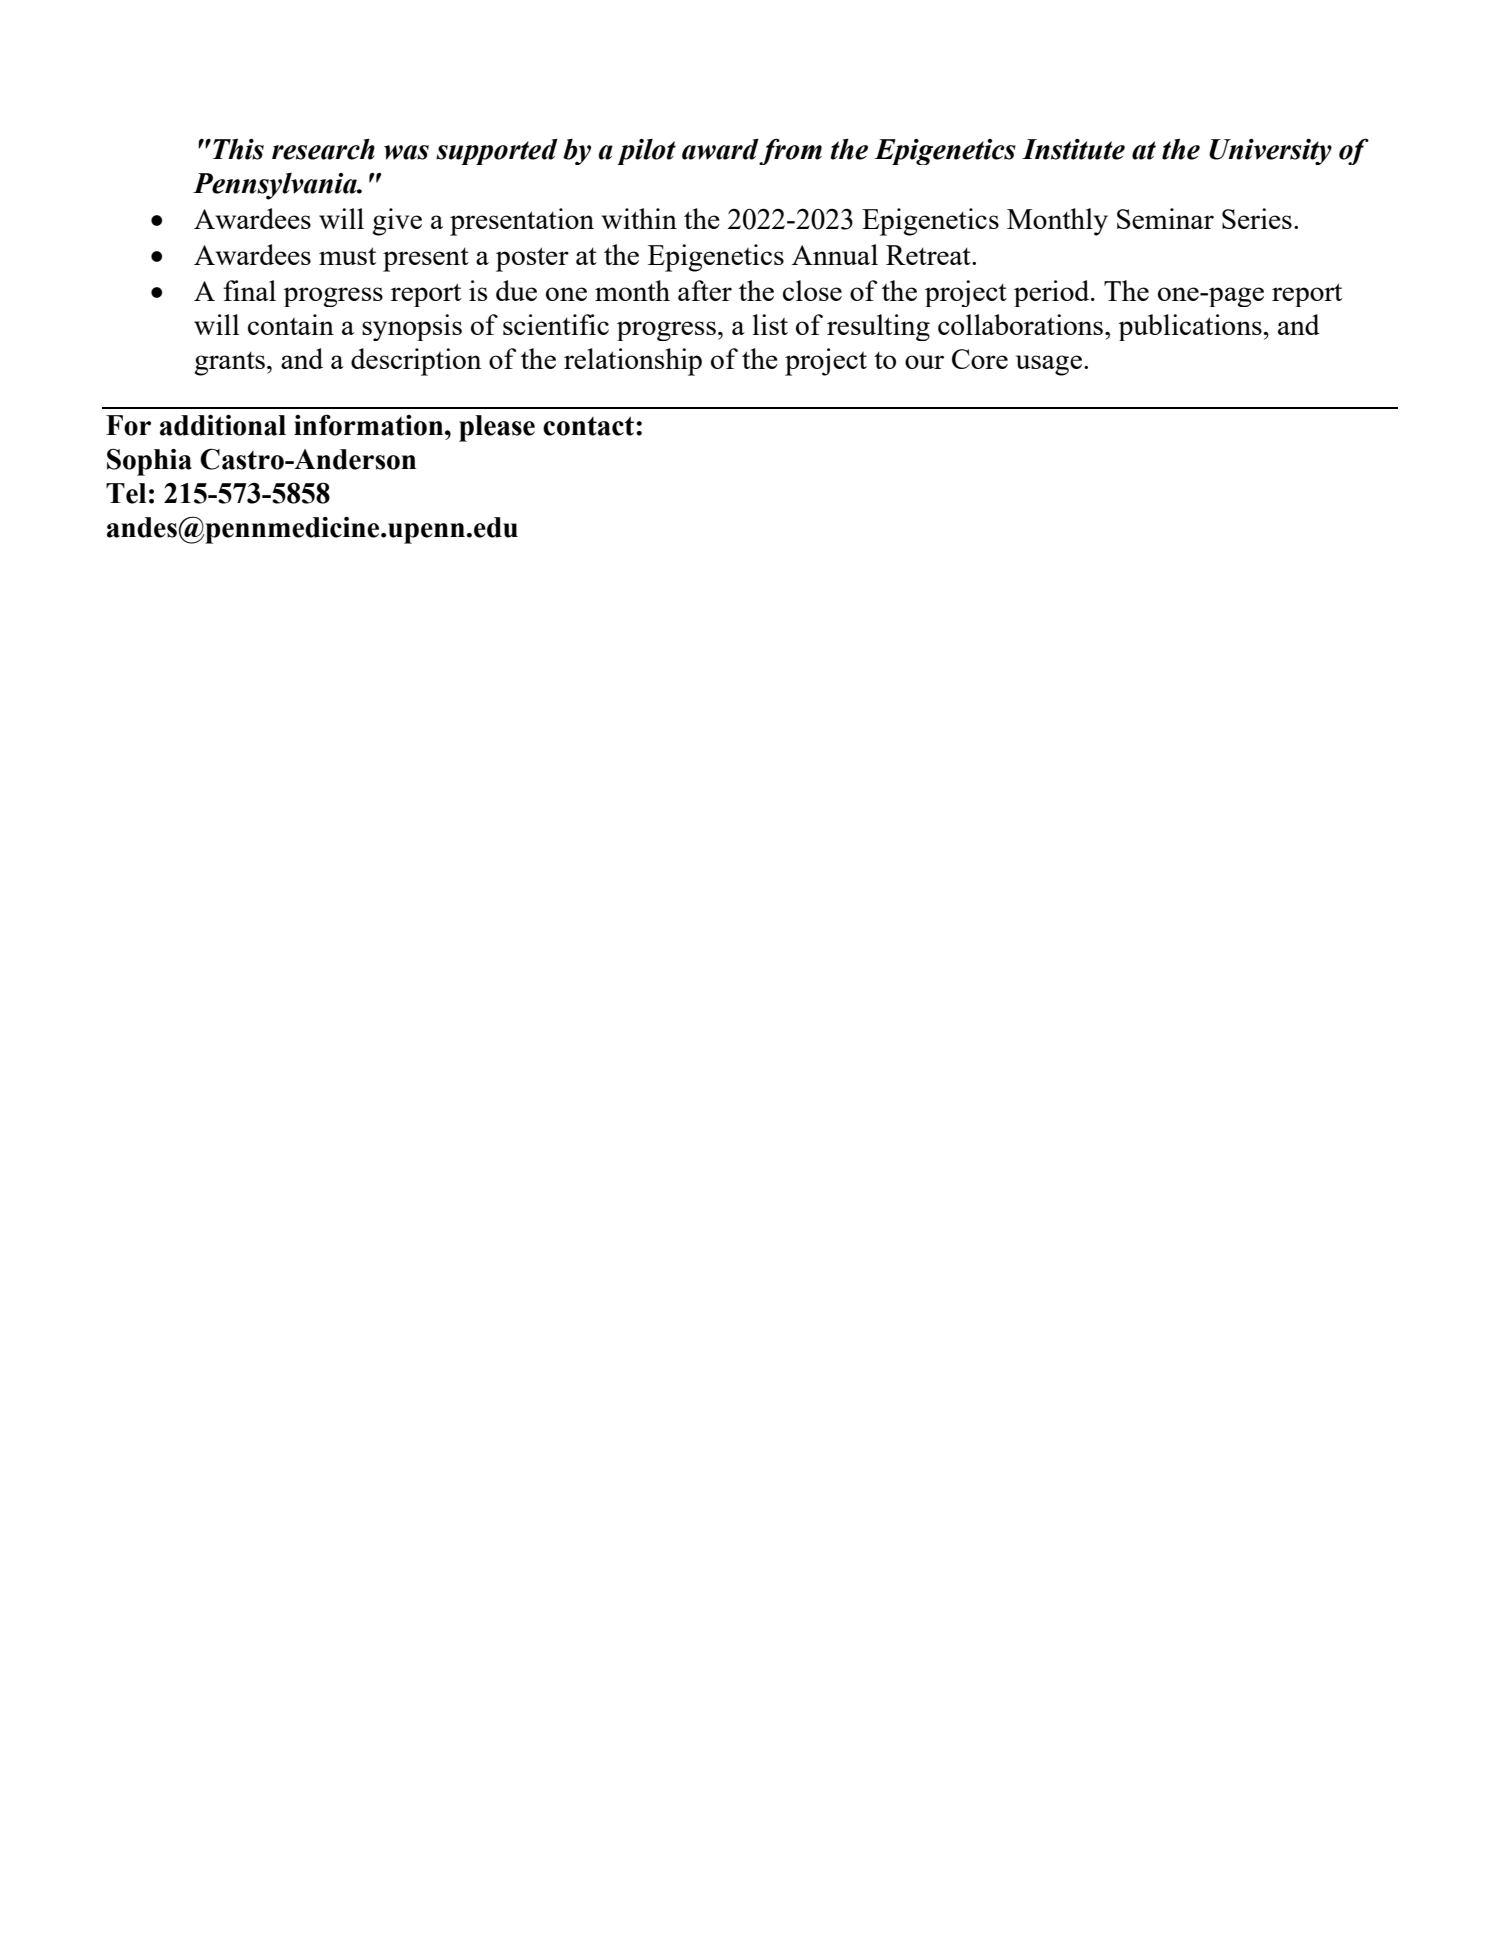 This screenshot has height=1941, width=1500. I want to click on please, so click(497, 428).
